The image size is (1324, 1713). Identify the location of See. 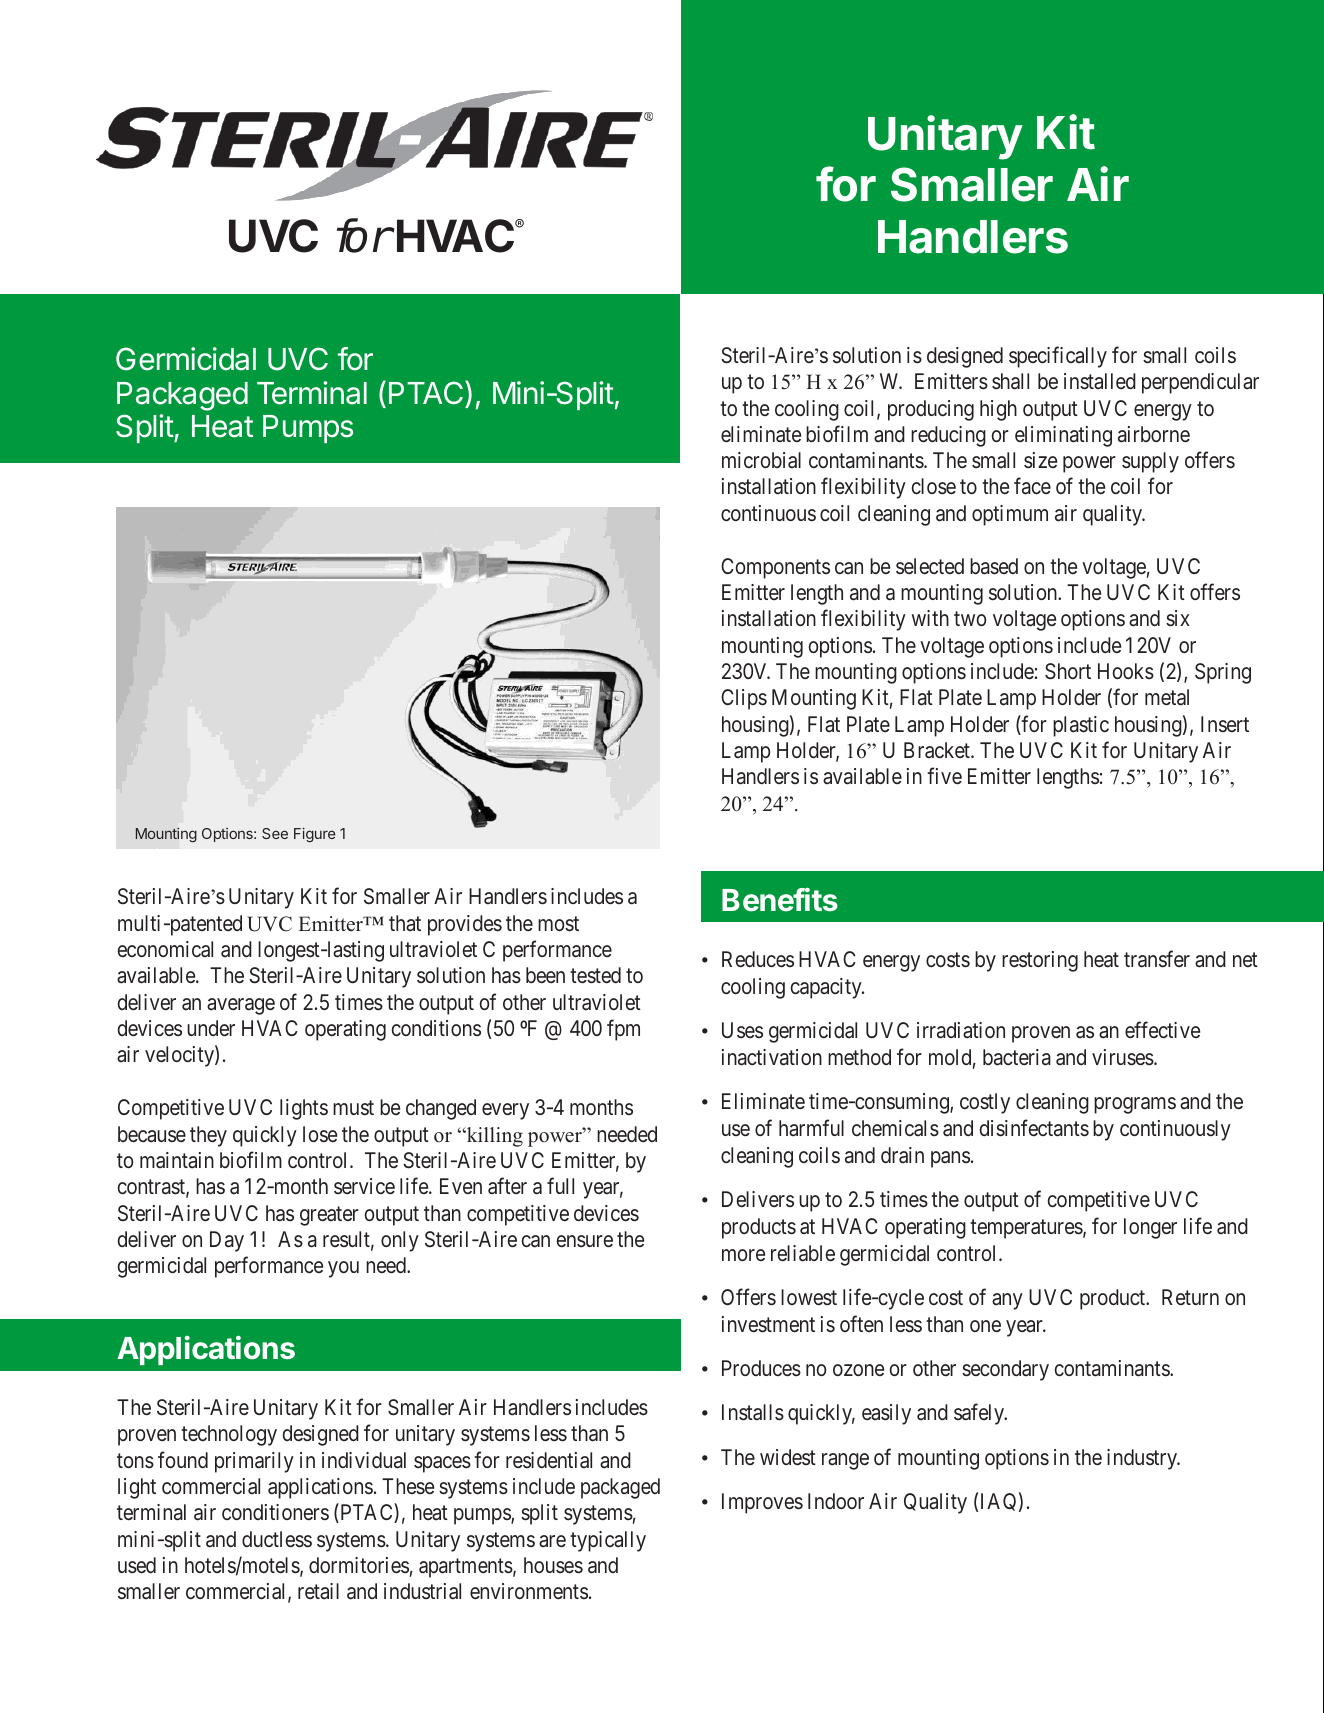
(275, 833).
